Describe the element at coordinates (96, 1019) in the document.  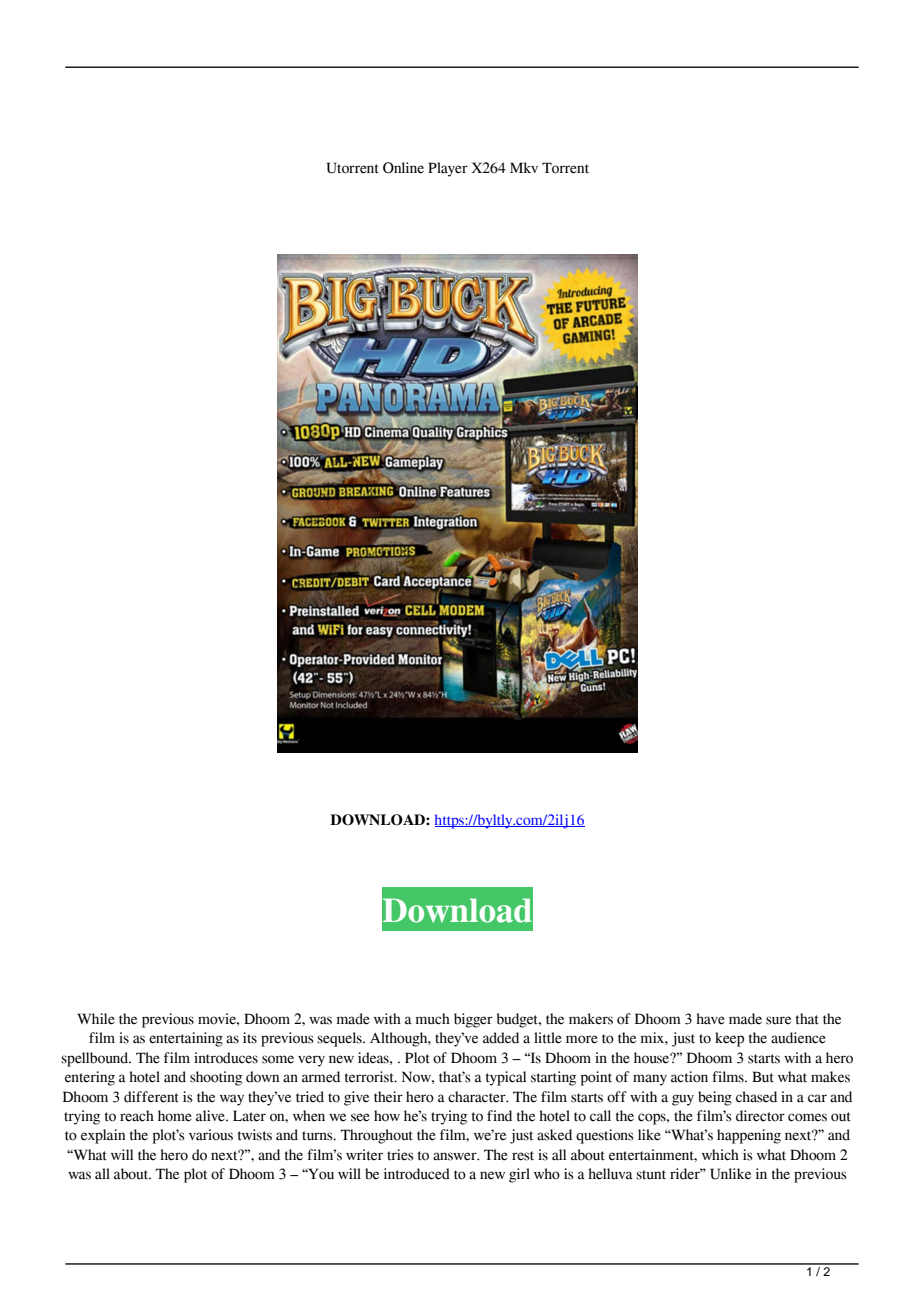
I see `While` at that location.
